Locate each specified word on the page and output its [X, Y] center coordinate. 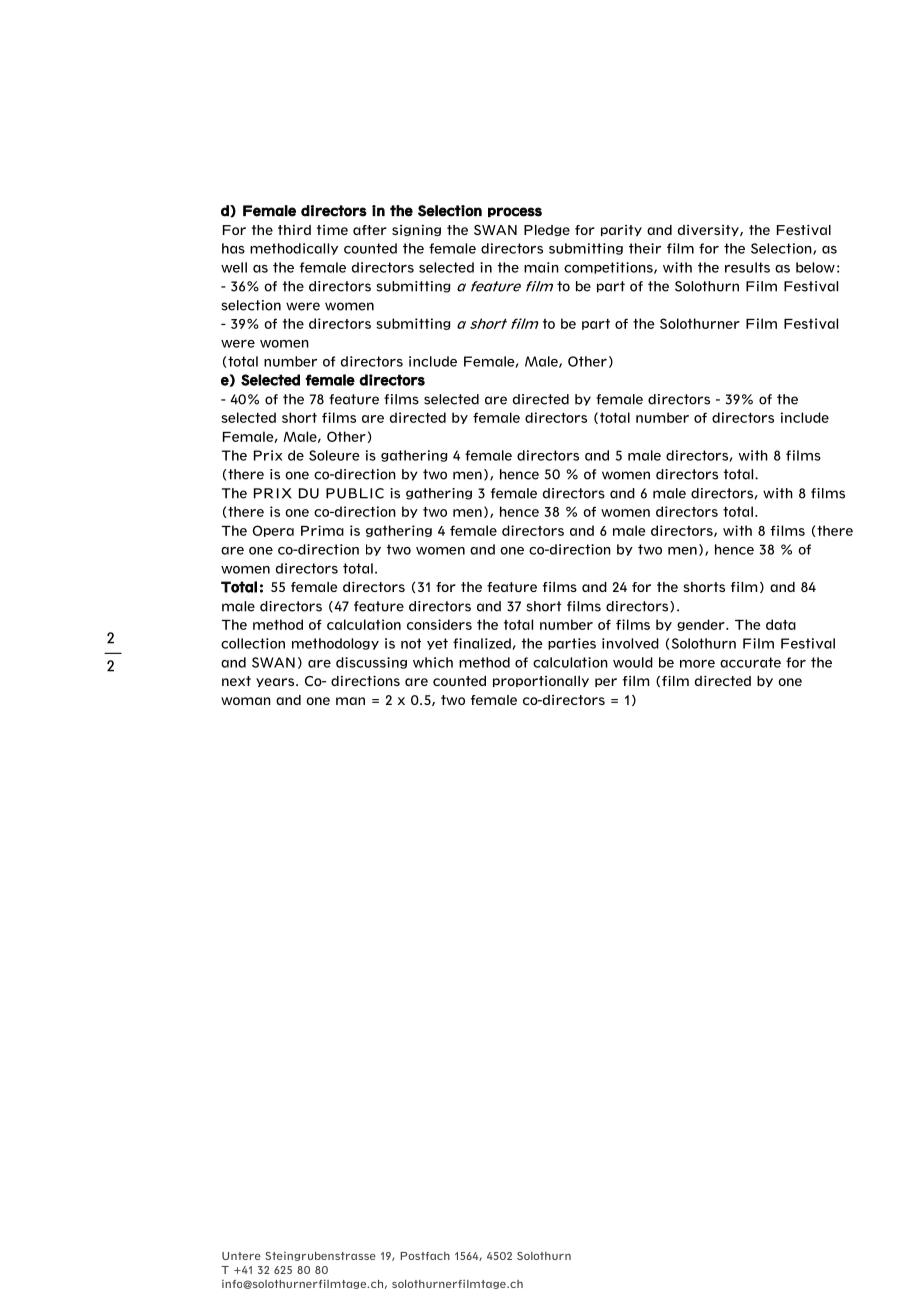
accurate [750, 662]
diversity [709, 230]
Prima [322, 530]
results [747, 267]
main [541, 267]
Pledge [547, 230]
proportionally [541, 681]
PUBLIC [355, 493]
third [294, 230]
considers [439, 624]
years [276, 682]
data [781, 624]
